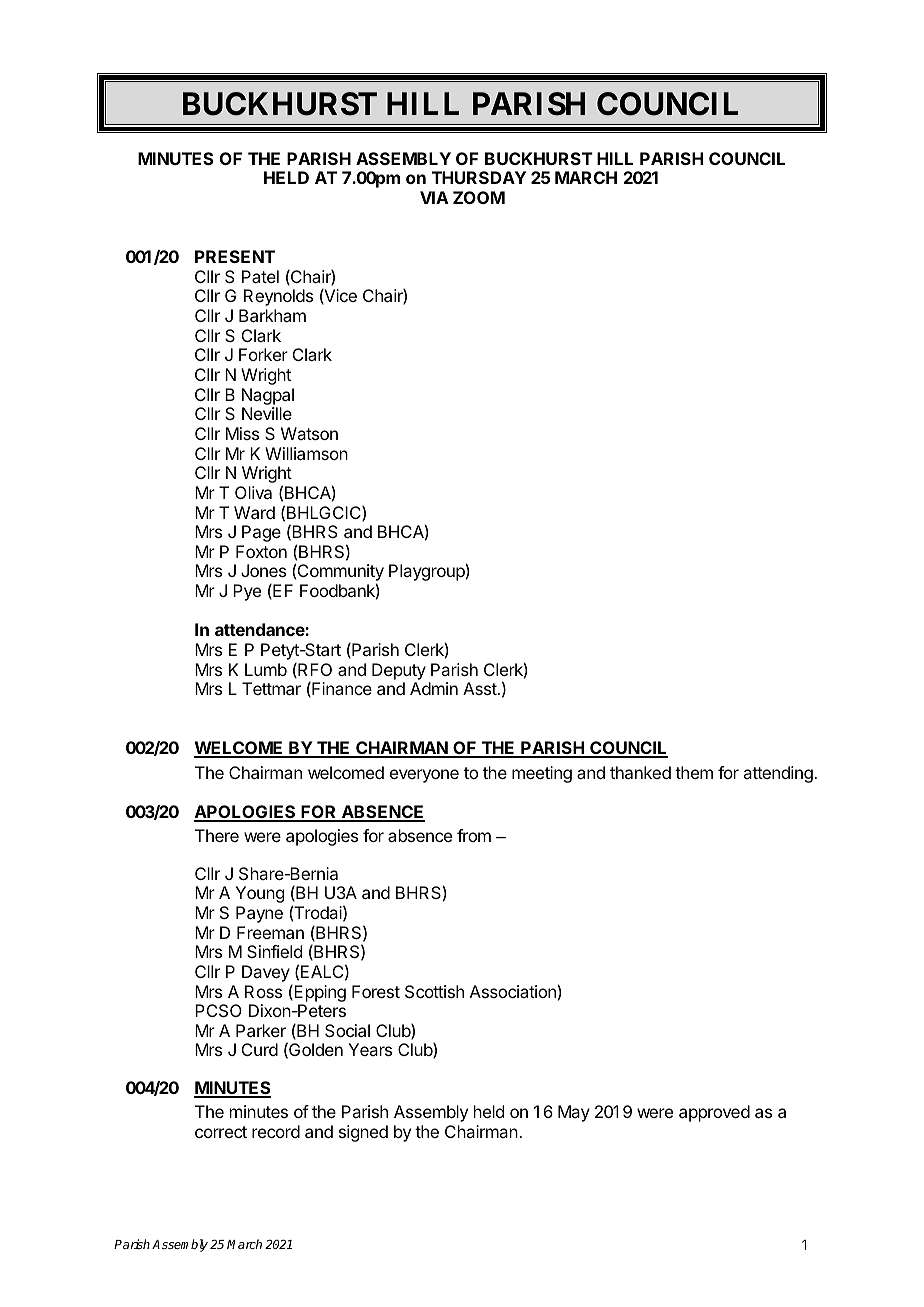 Image resolution: width=924 pixels, height=1307 pixels. What do you see at coordinates (694, 772) in the screenshot?
I see `them` at bounding box center [694, 772].
